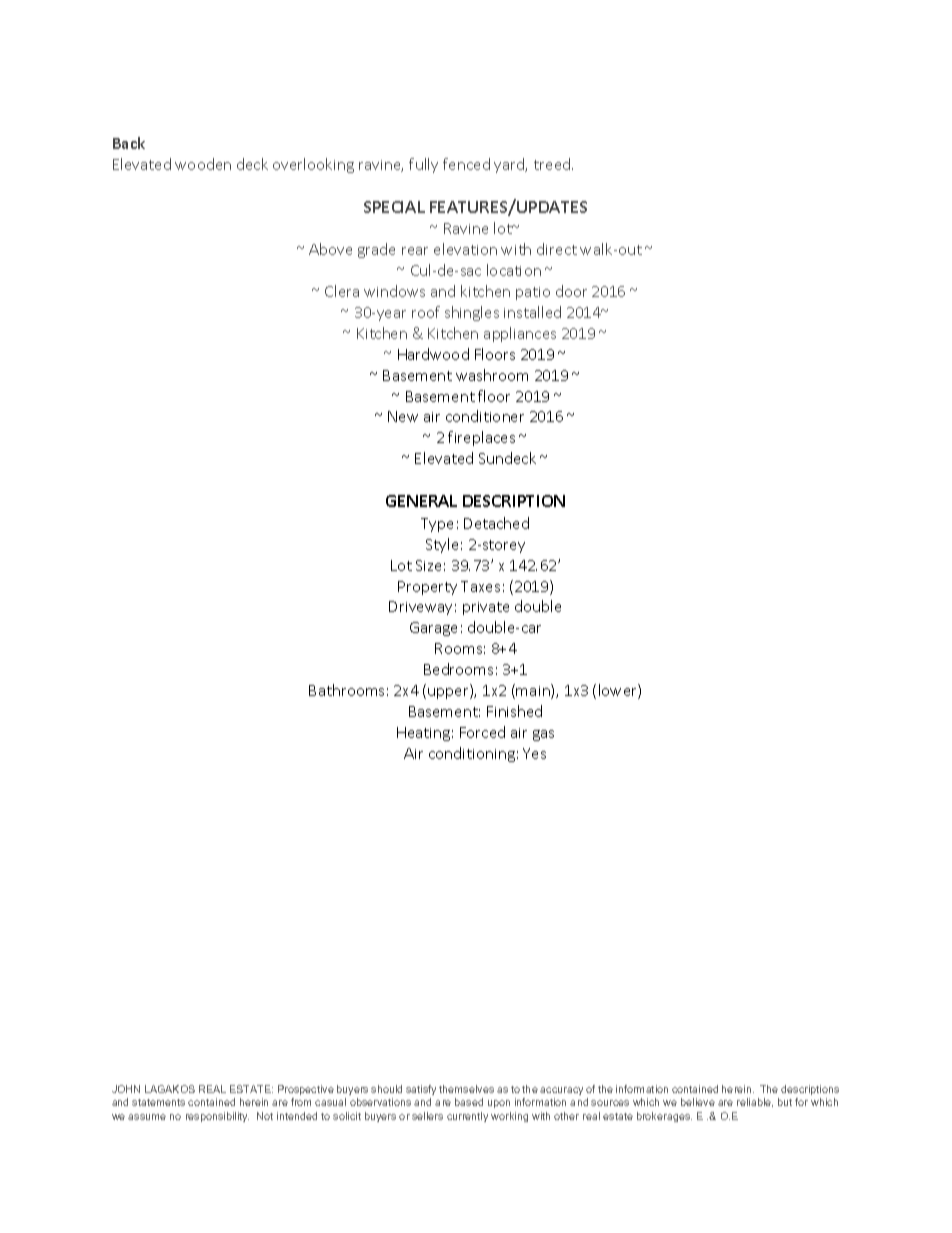 The image size is (952, 1233). I want to click on responsibility, so click(217, 1117).
